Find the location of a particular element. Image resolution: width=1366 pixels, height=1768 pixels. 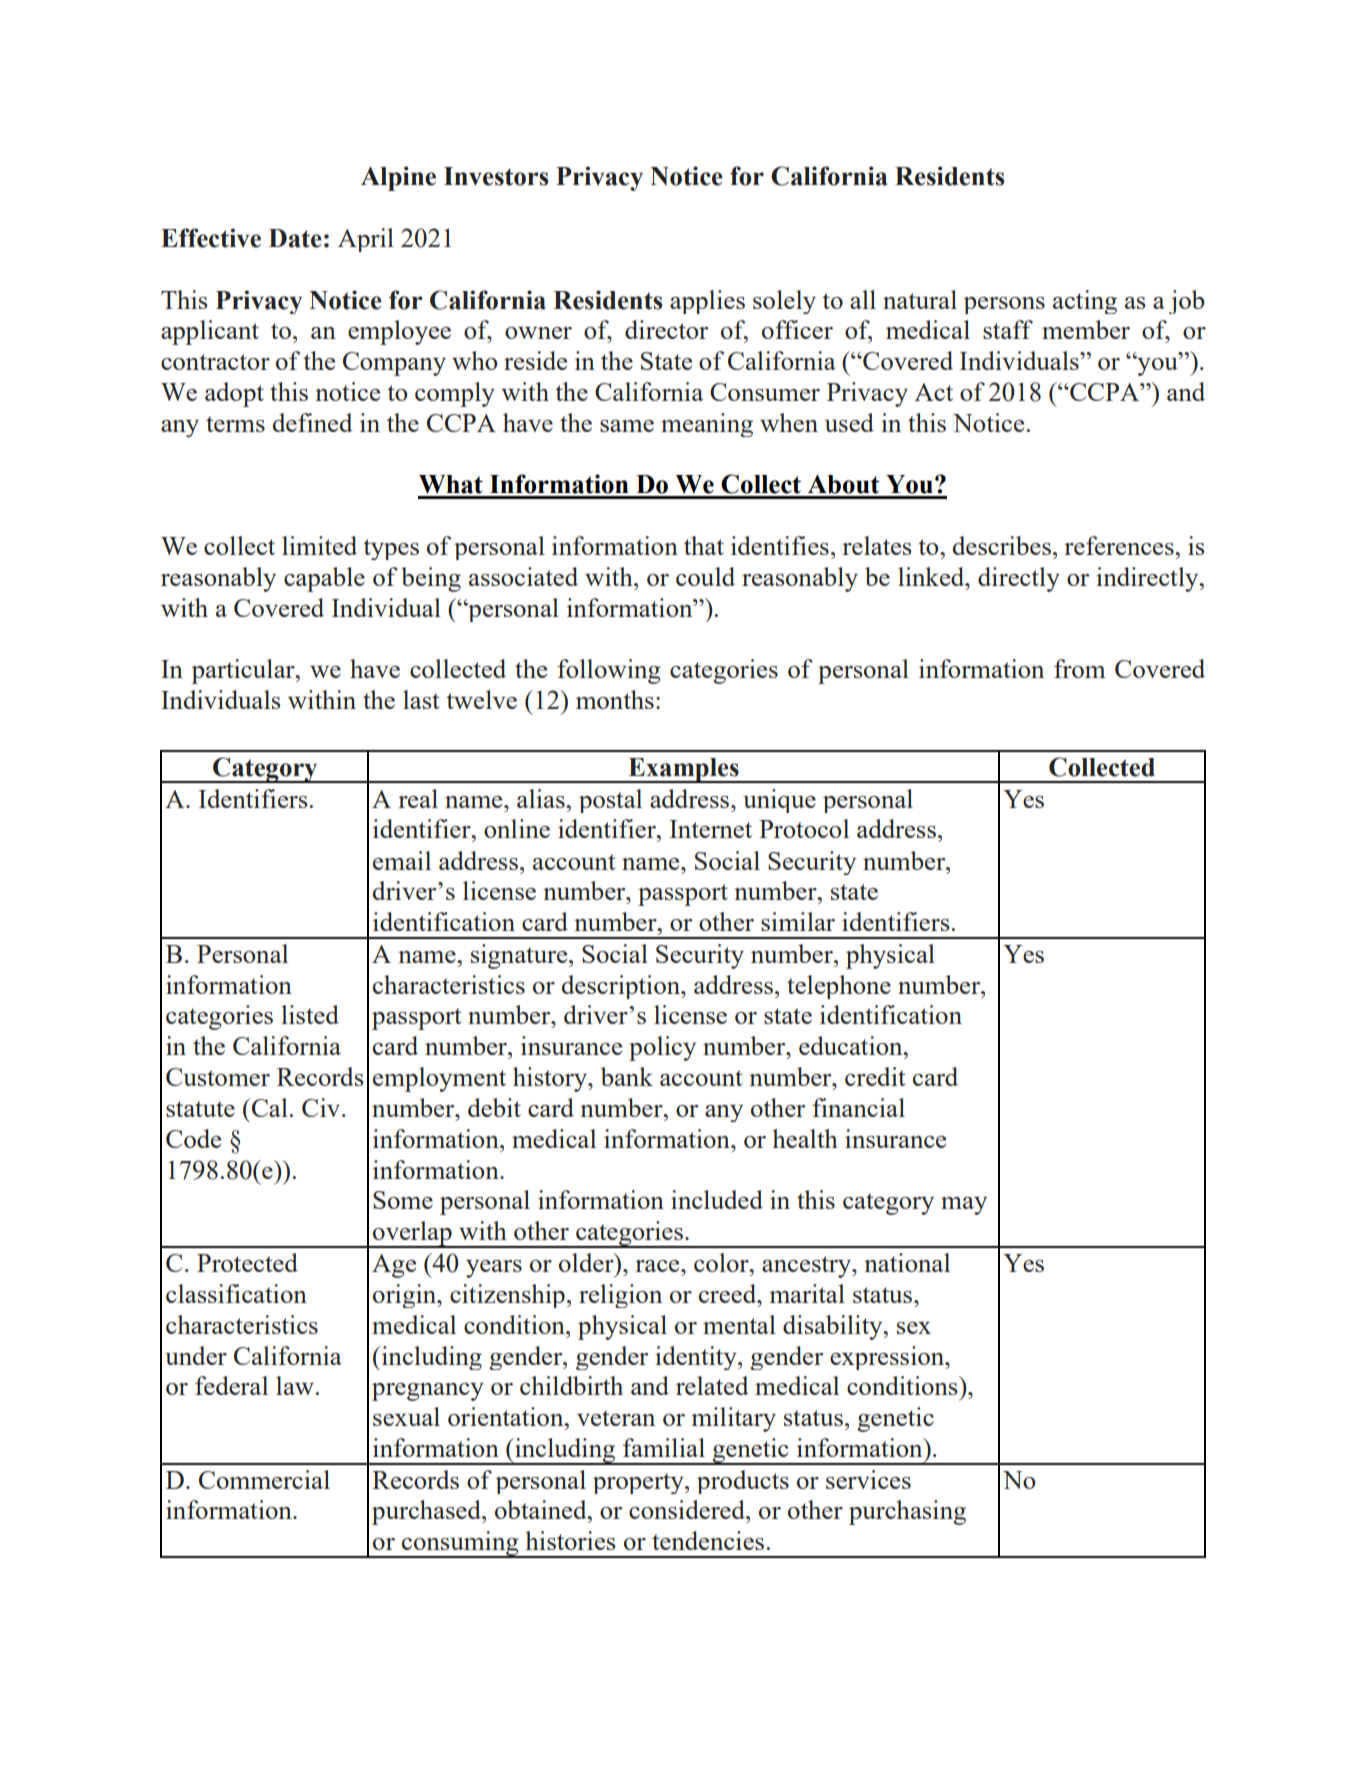

Commercial is located at coordinates (264, 1479).
